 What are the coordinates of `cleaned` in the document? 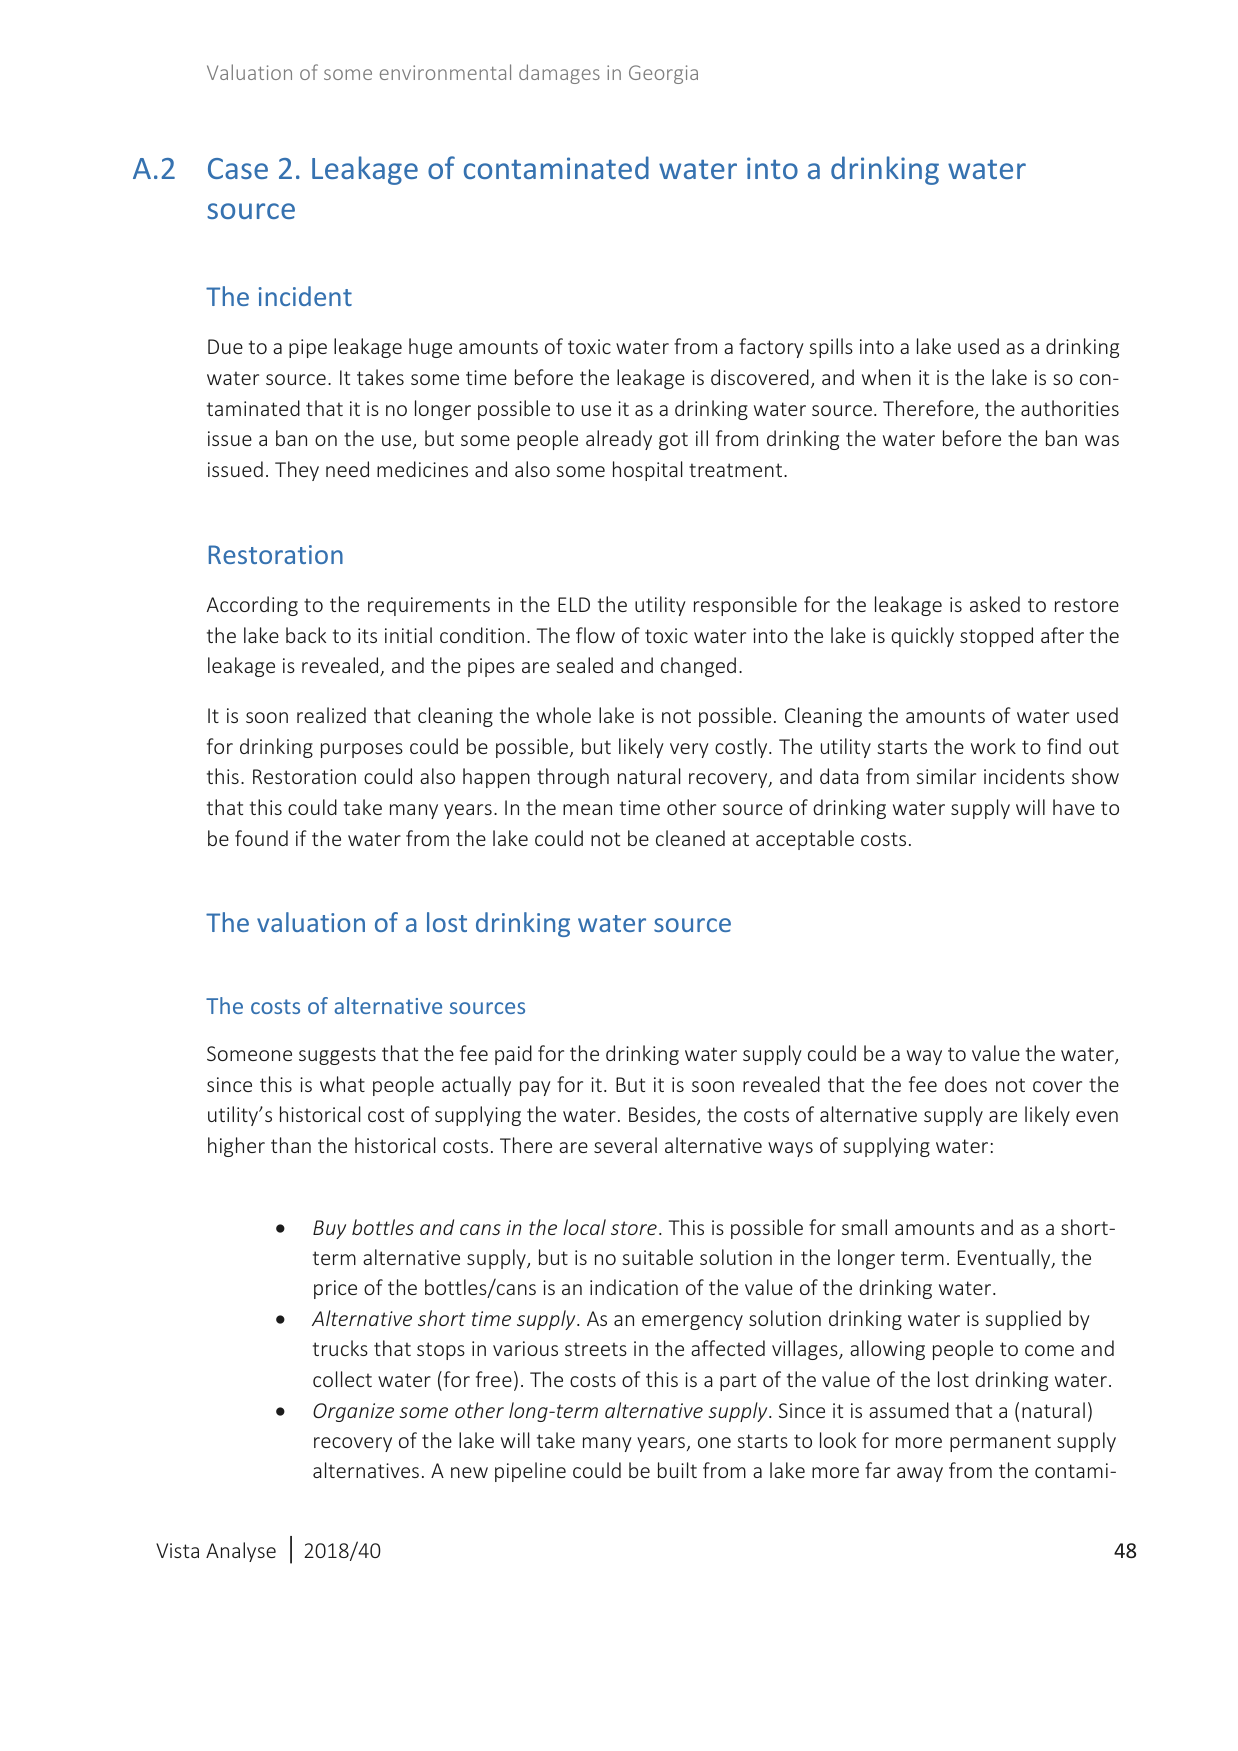 It's located at (690, 838).
